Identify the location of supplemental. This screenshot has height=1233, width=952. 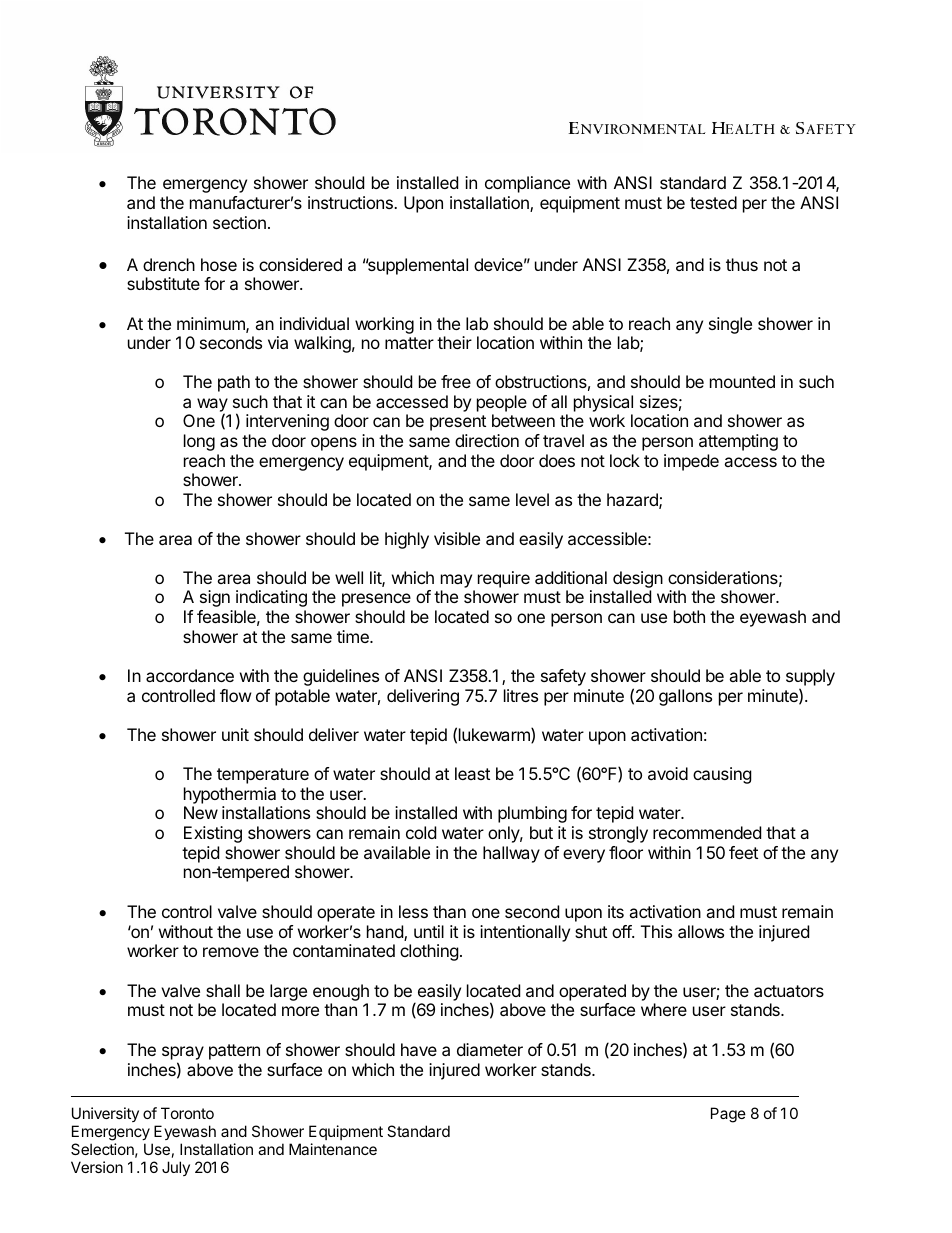
(417, 266).
